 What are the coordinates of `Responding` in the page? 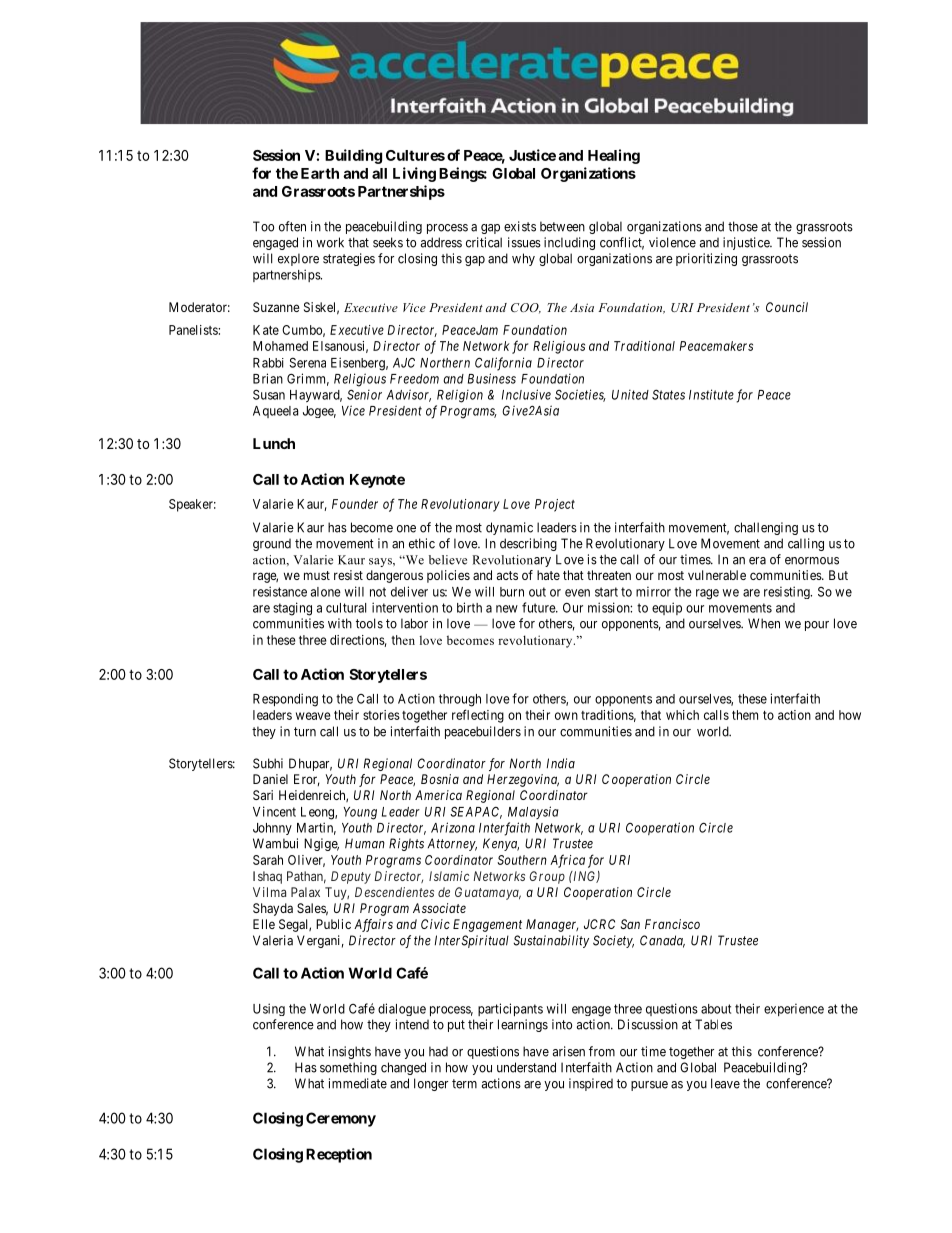 It's located at (285, 700).
